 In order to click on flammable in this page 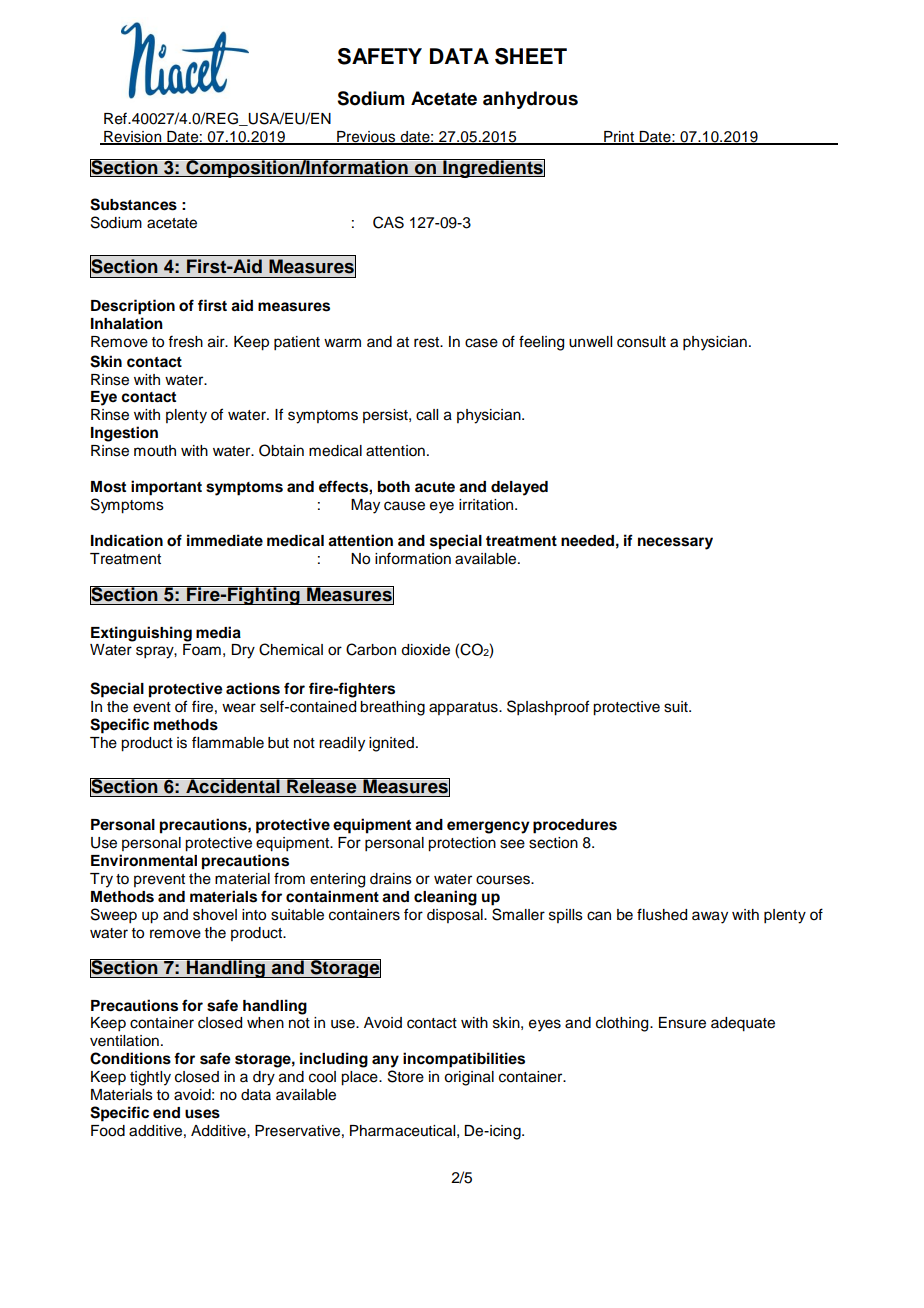, I will do `click(228, 742)`.
